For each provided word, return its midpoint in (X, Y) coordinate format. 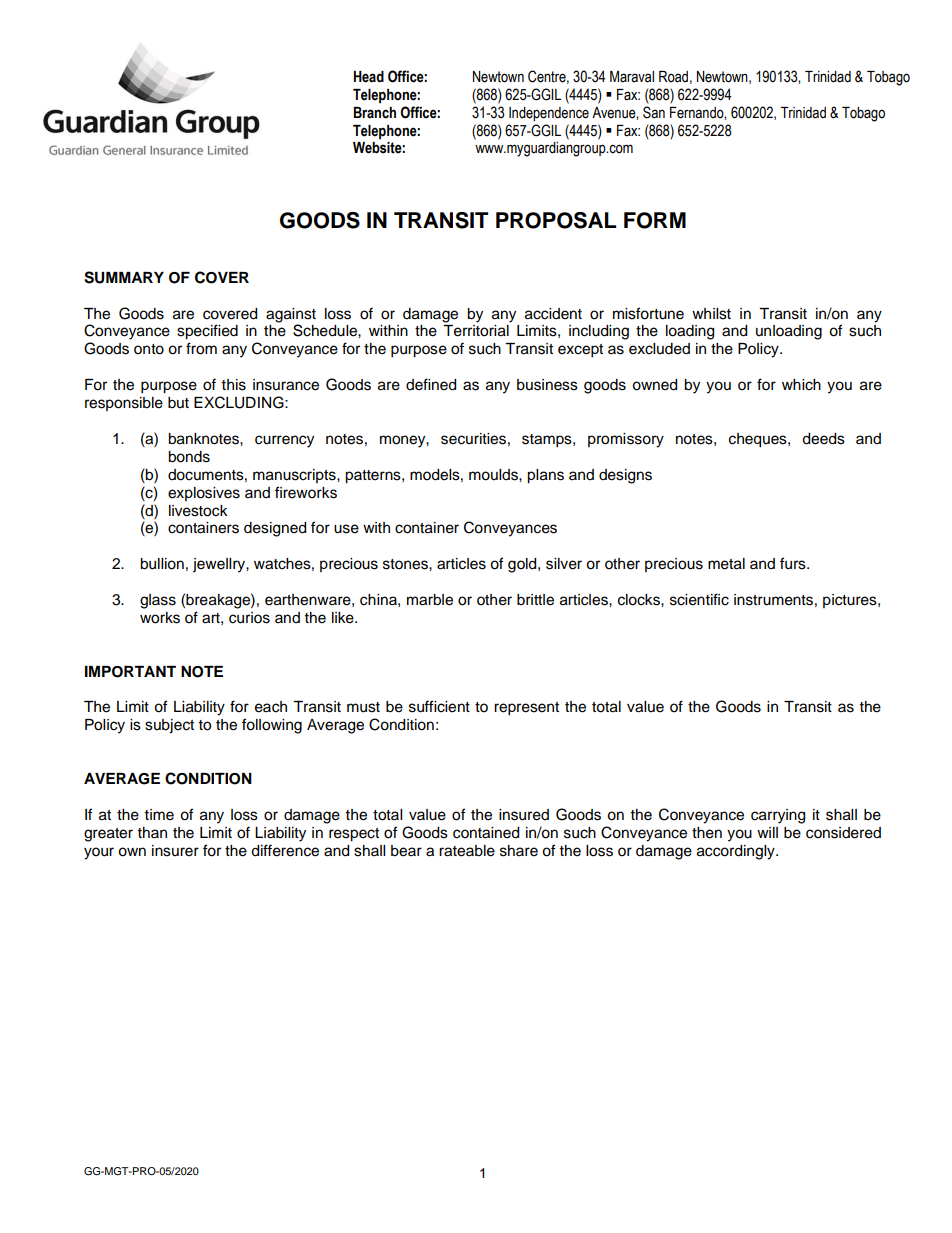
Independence (549, 114)
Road (673, 77)
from (201, 348)
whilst (711, 314)
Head (369, 77)
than (152, 832)
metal (726, 564)
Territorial (476, 331)
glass (158, 601)
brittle (535, 600)
